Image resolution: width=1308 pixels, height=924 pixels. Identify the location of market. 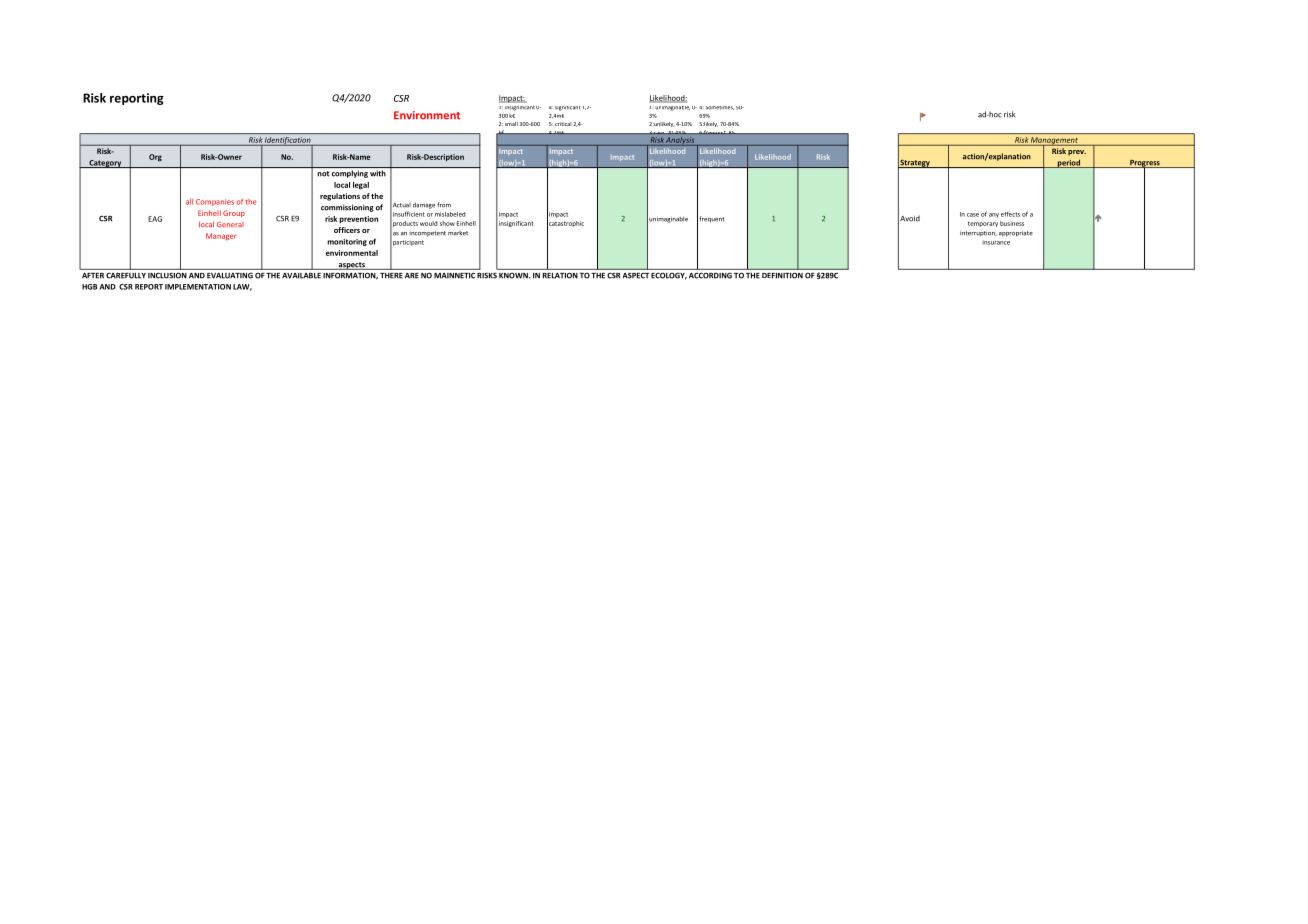
(458, 233).
